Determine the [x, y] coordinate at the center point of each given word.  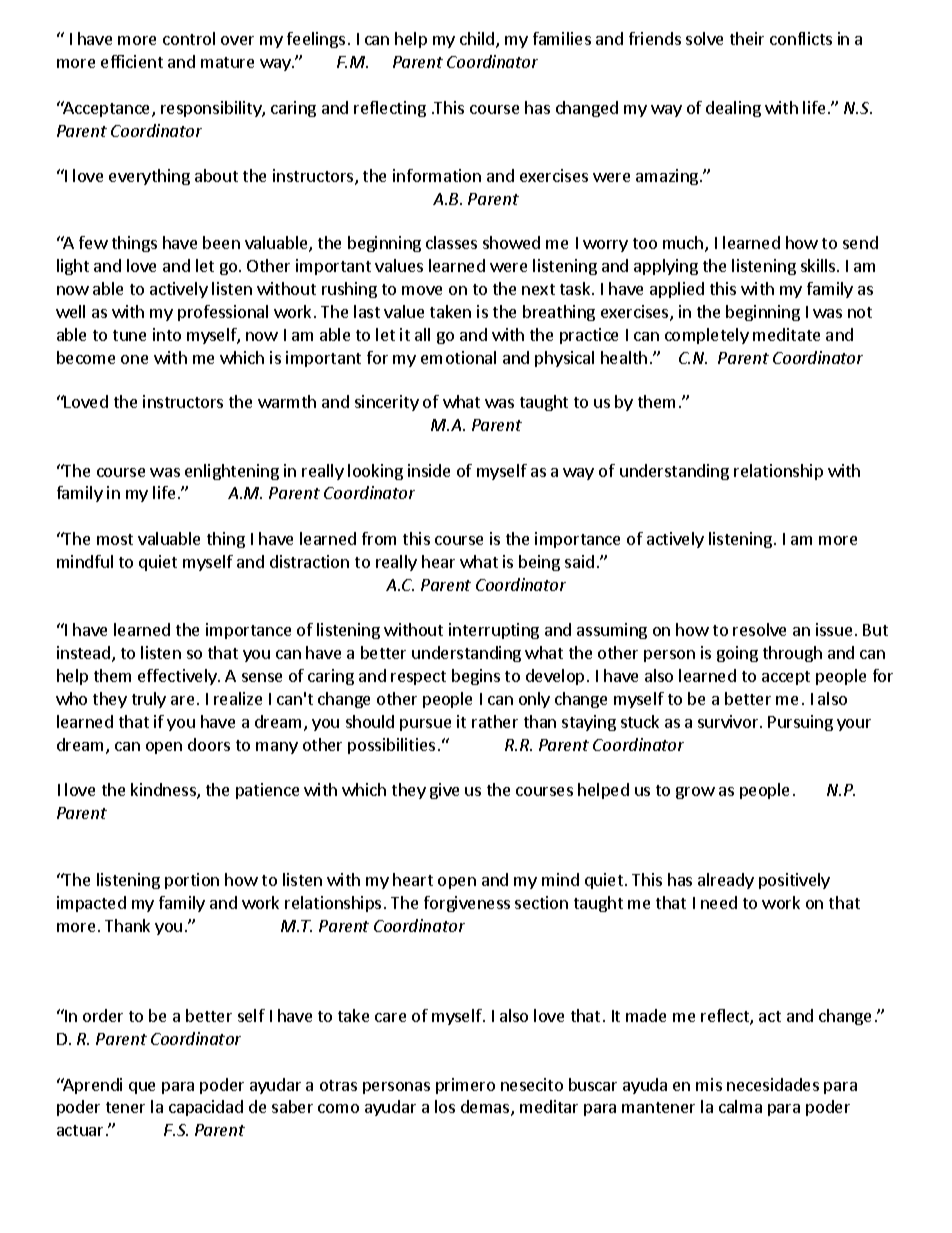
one [134, 359]
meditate [786, 334]
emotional [458, 357]
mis [709, 1084]
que [142, 1088]
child [478, 40]
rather [495, 721]
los [445, 1106]
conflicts [801, 38]
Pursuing [800, 723]
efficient [132, 61]
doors [209, 744]
